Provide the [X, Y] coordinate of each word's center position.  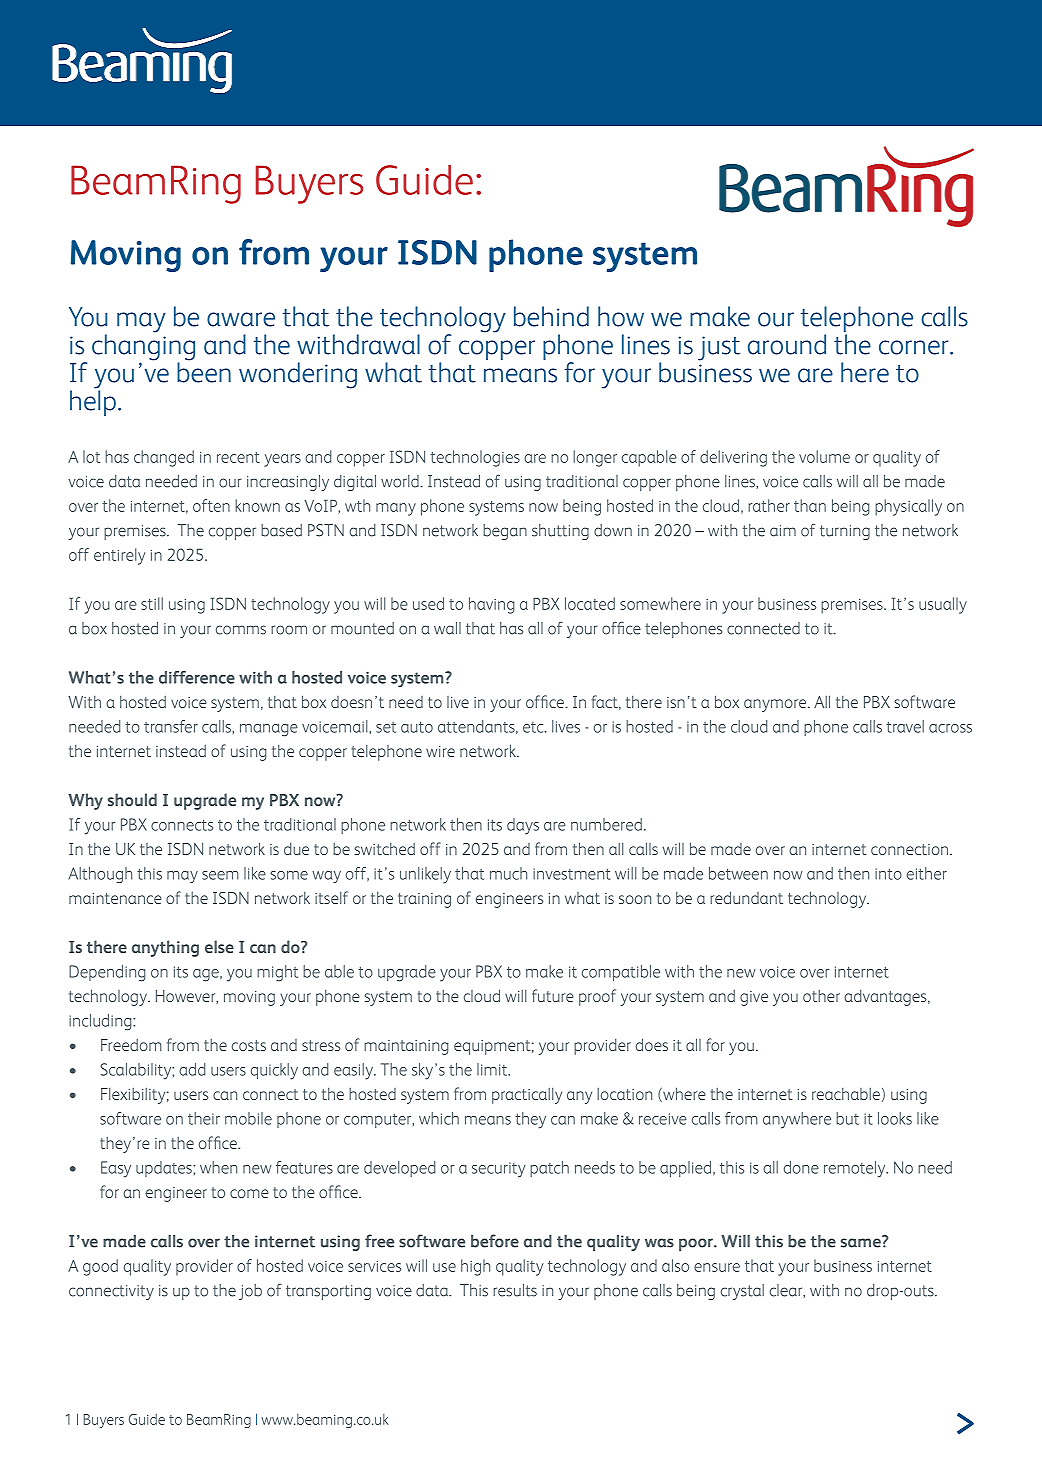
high [475, 1267]
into [888, 874]
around [787, 344]
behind [551, 316]
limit [493, 1069]
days [523, 826]
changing [143, 347]
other [821, 995]
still [152, 603]
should [132, 799]
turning [845, 532]
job [250, 1292]
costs [249, 1045]
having [492, 605]
